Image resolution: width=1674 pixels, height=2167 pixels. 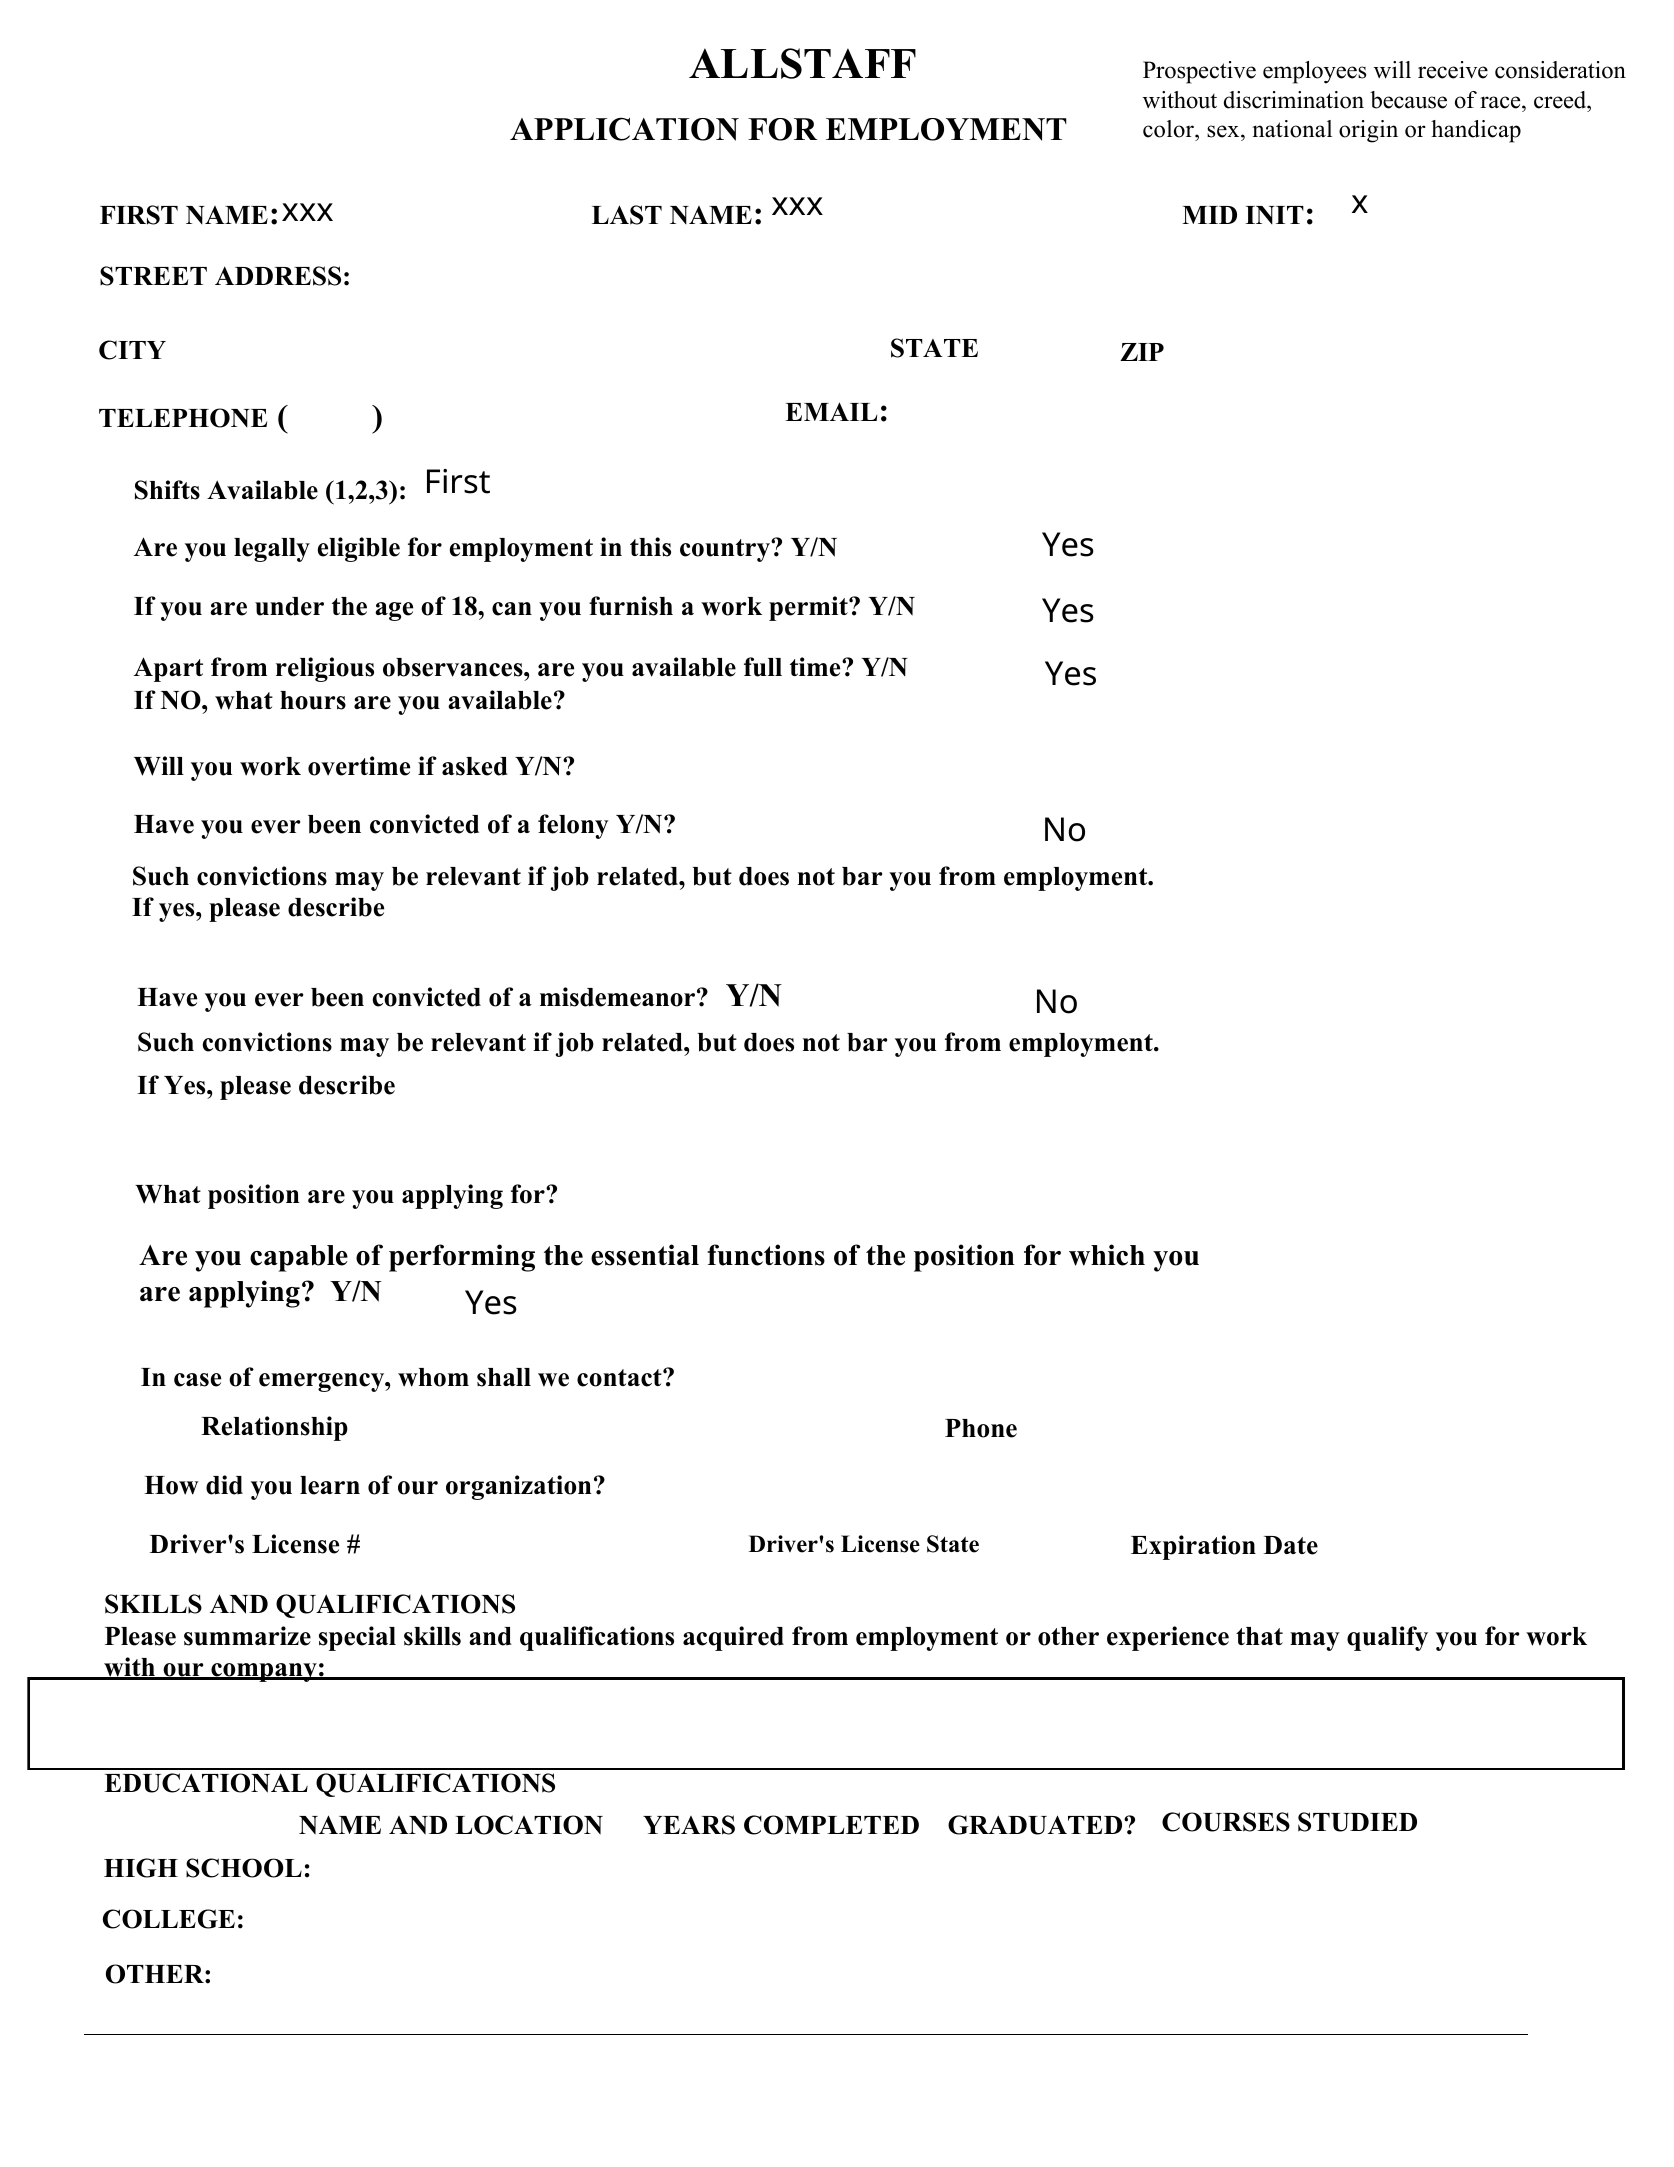 What do you see at coordinates (313, 700) in the screenshot?
I see `hours` at bounding box center [313, 700].
